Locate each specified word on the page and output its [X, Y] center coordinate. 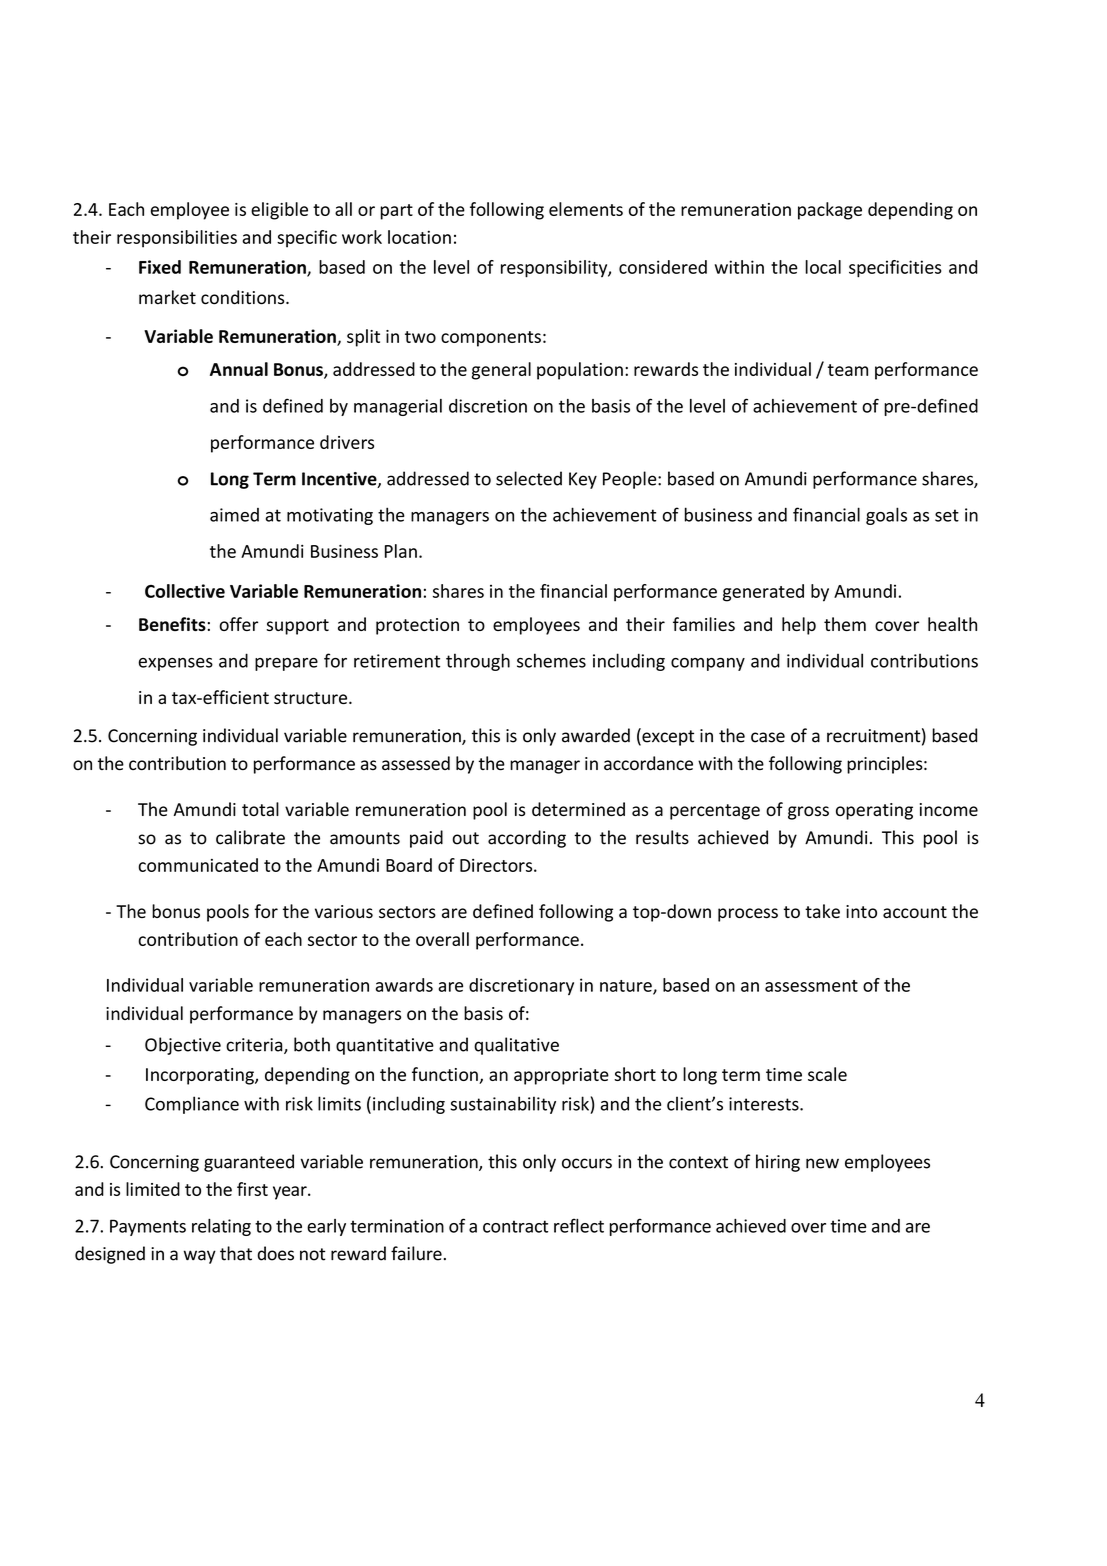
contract [515, 1226]
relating [221, 1227]
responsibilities [177, 239]
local [823, 267]
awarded [596, 735]
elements [586, 209]
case [768, 737]
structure [312, 698]
